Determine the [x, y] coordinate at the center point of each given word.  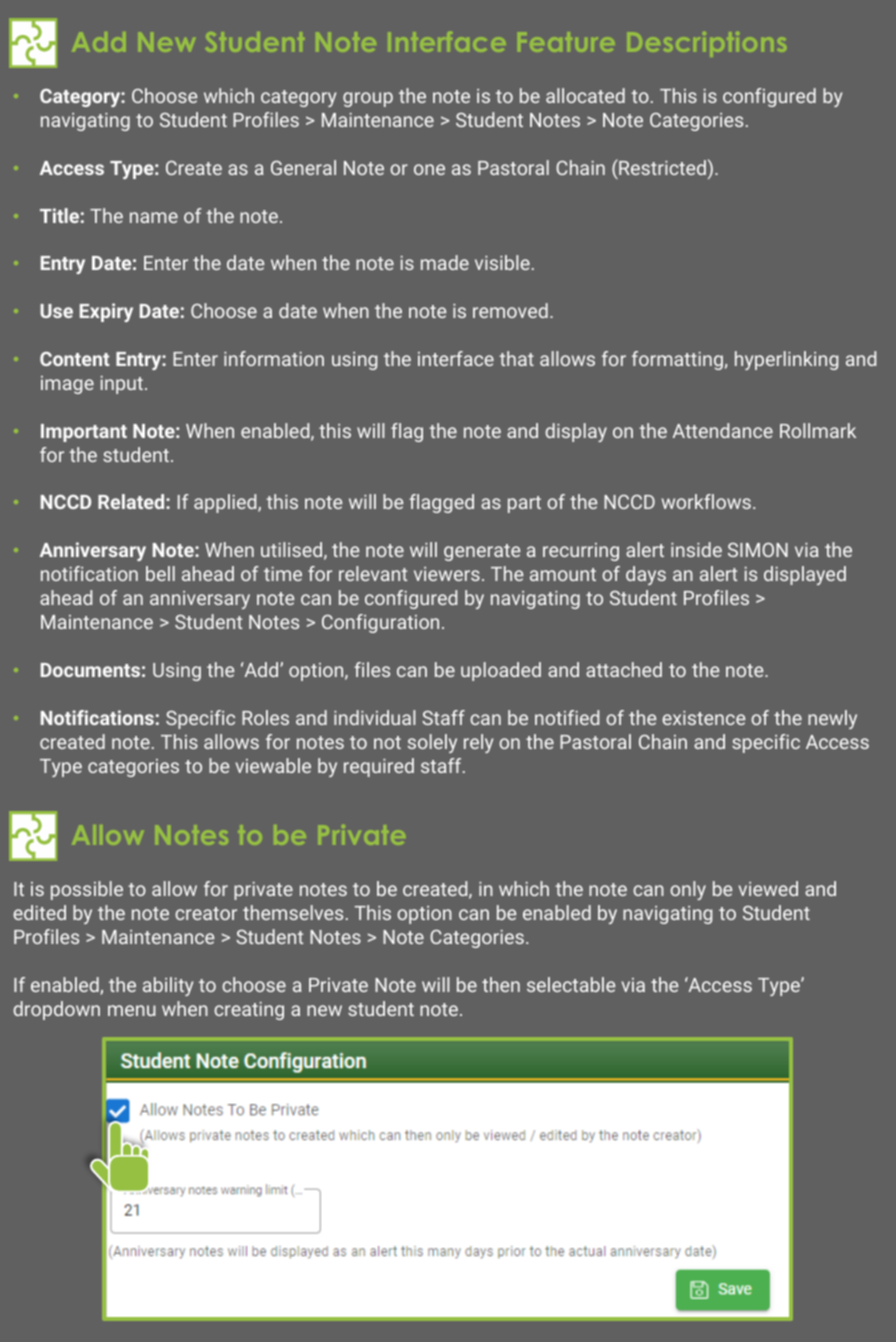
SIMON [758, 550]
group [368, 99]
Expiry [106, 312]
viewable [273, 765]
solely [432, 743]
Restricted [661, 167]
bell [160, 573]
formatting [677, 360]
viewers [447, 574]
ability [168, 986]
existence [703, 718]
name [154, 217]
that [516, 358]
